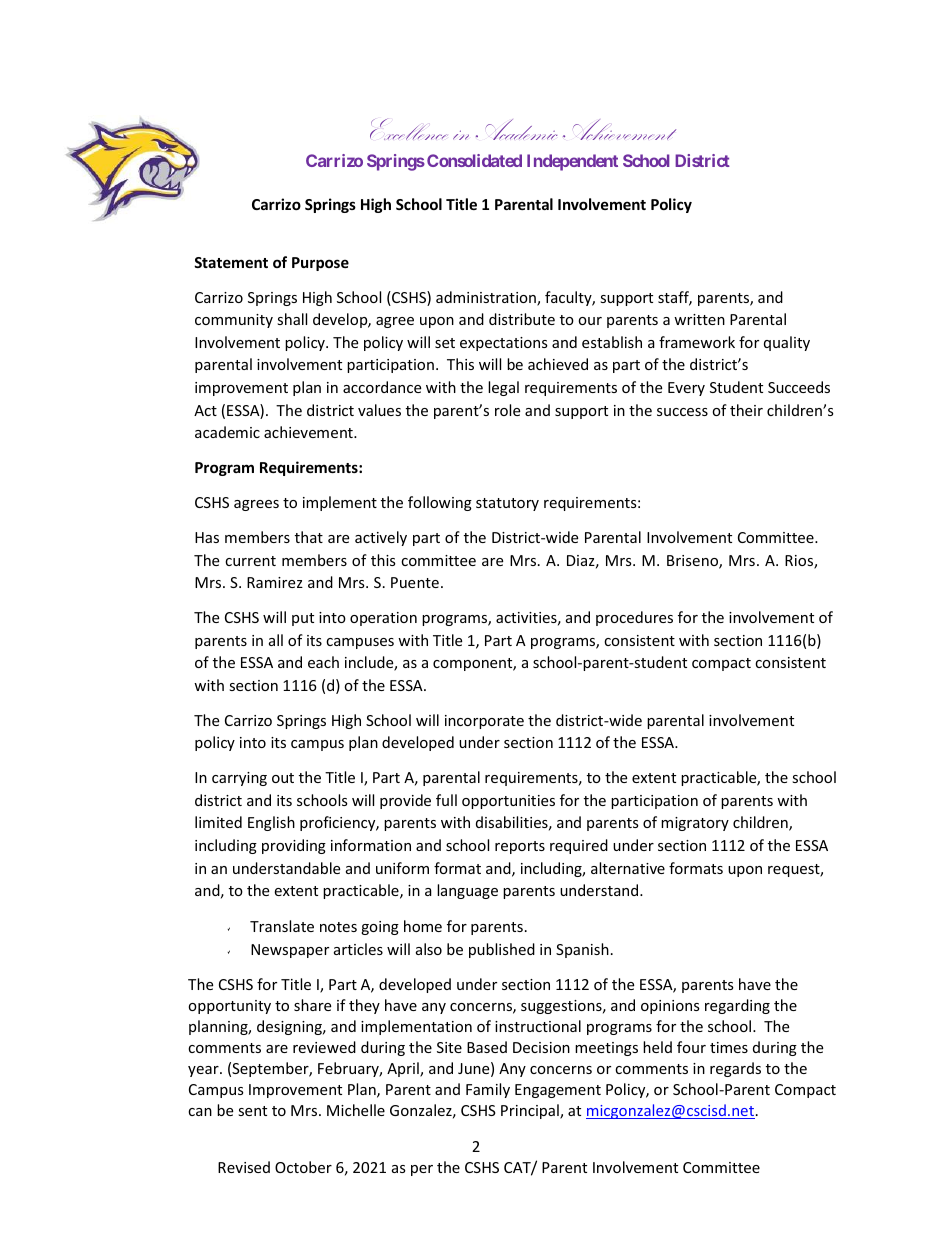  What do you see at coordinates (746, 410) in the screenshot?
I see `their` at bounding box center [746, 410].
